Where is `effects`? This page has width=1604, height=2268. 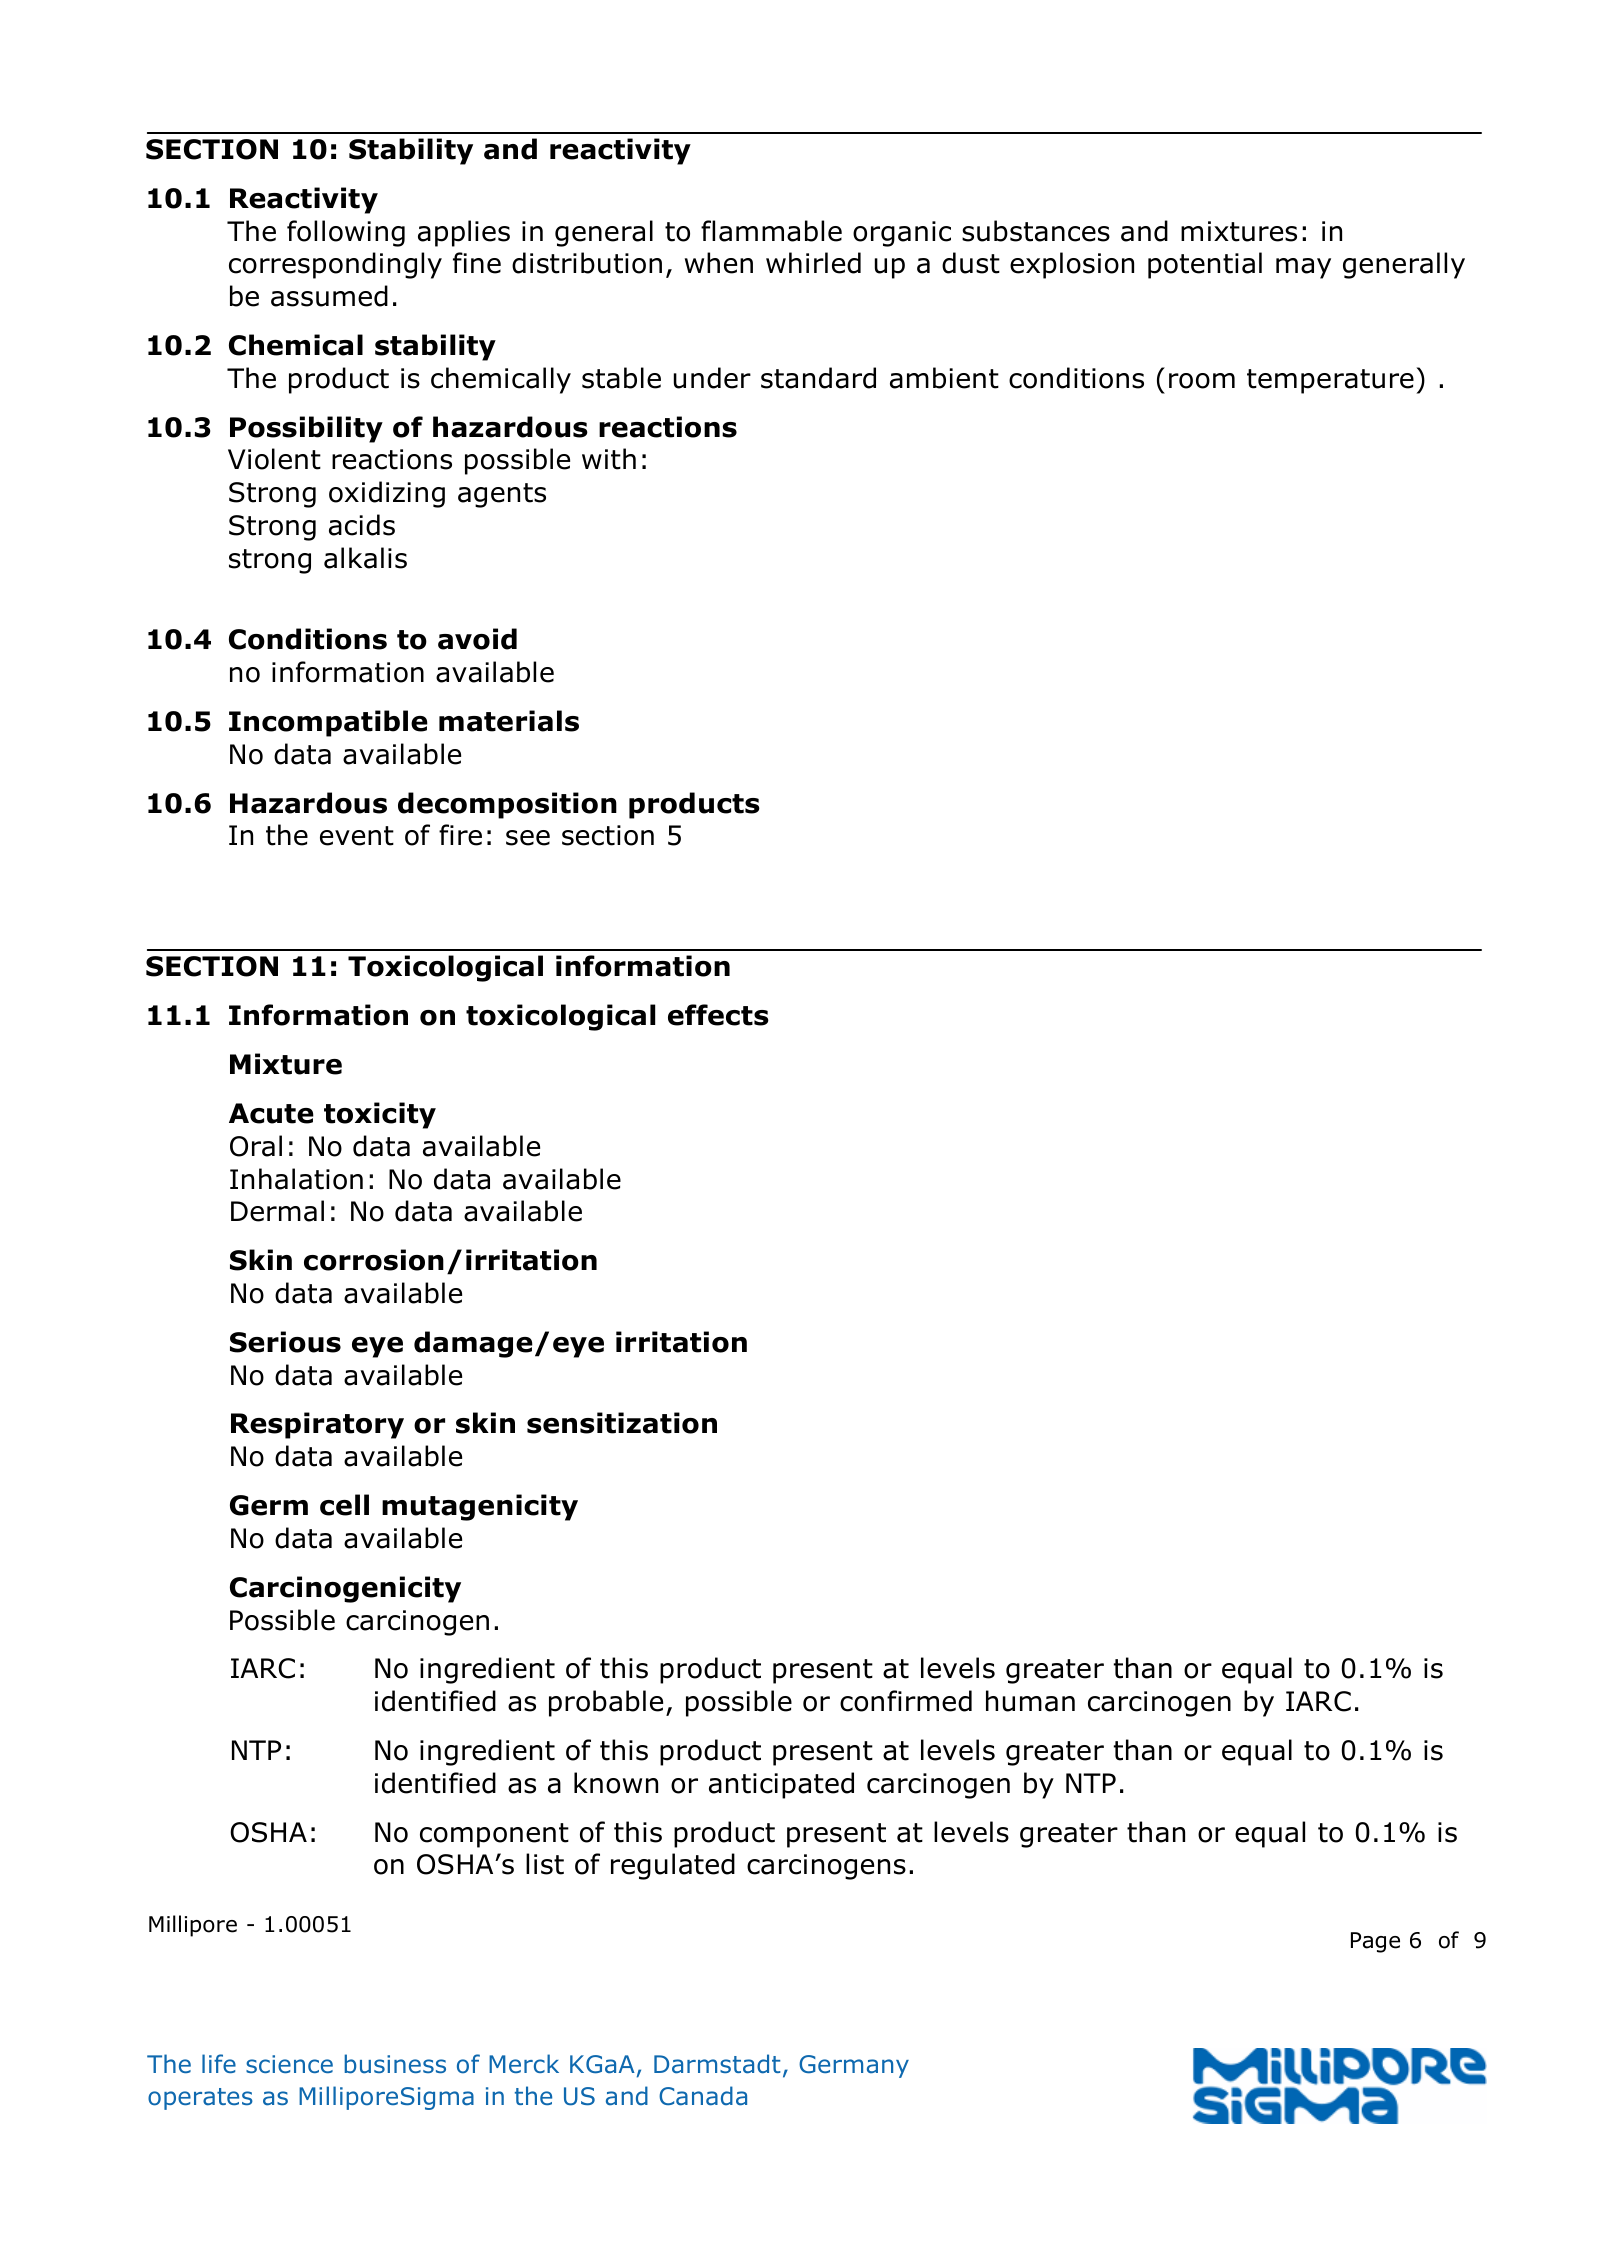
effects is located at coordinates (718, 1015).
